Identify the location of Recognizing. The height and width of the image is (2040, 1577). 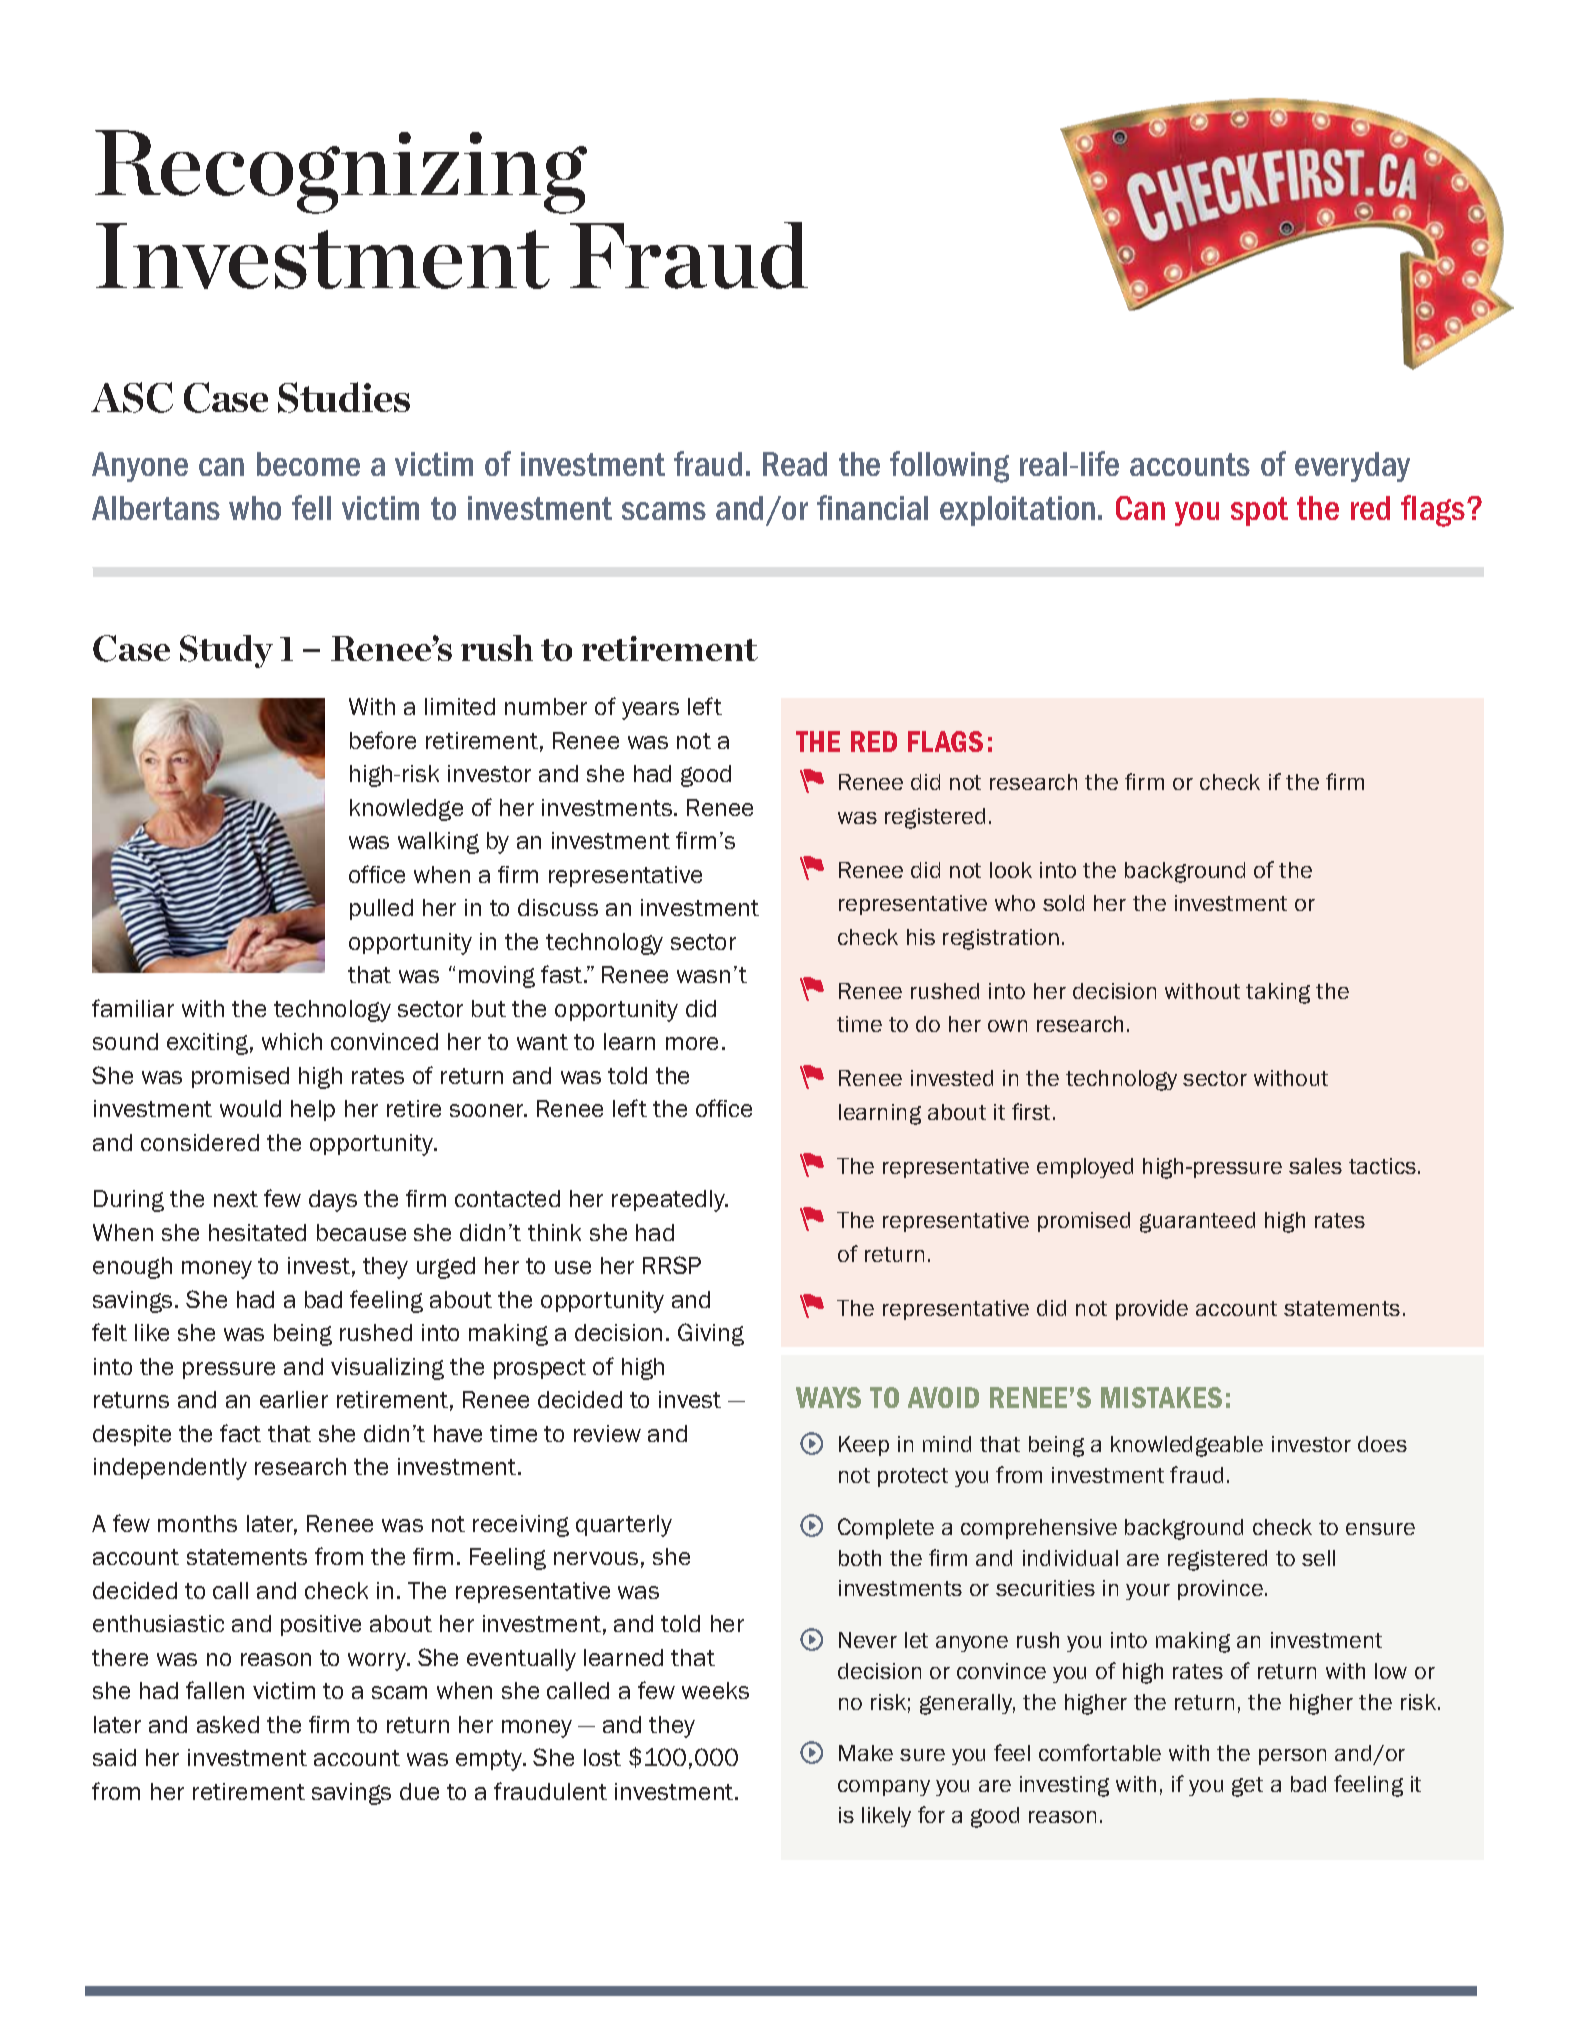
(341, 172).
